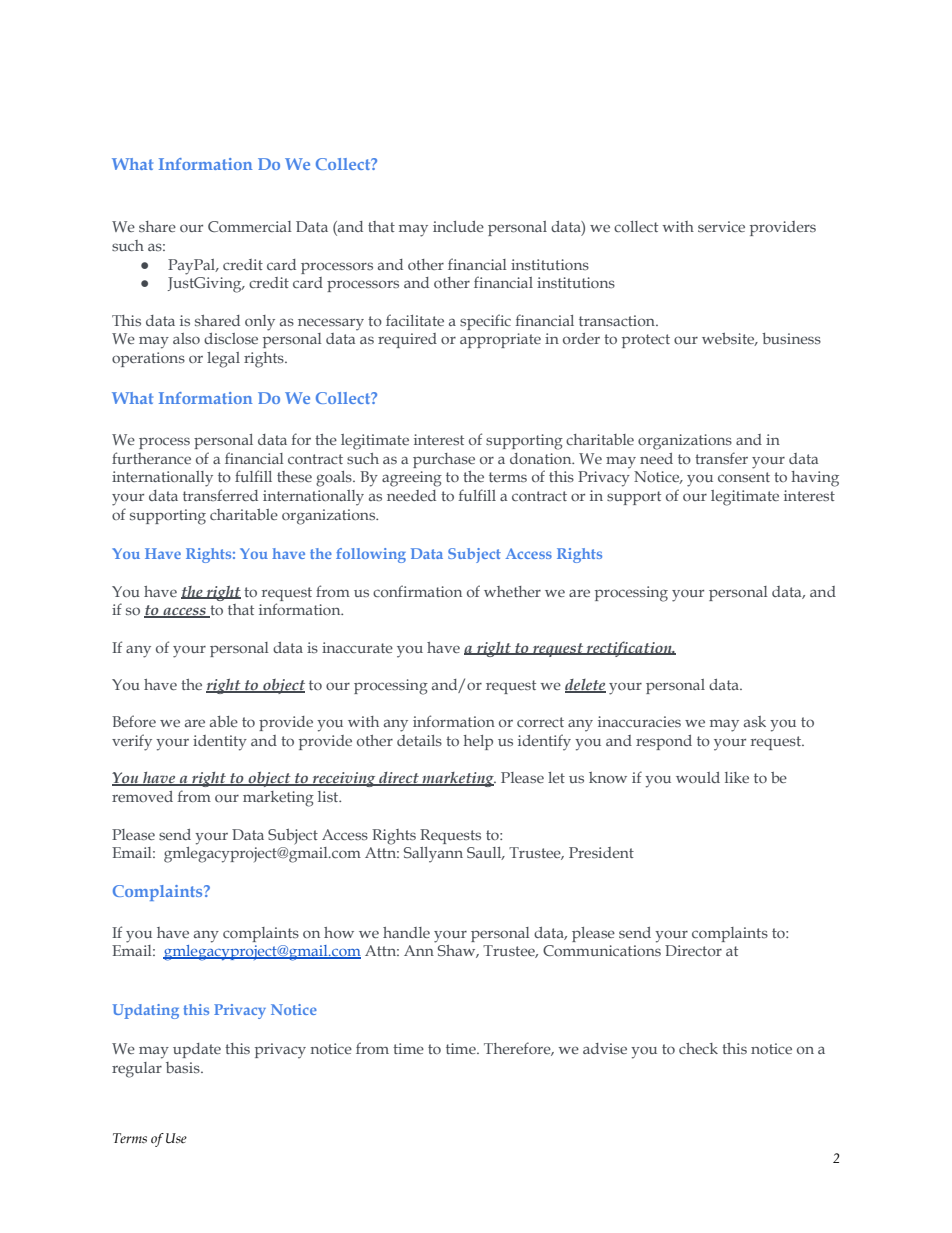 Image resolution: width=952 pixels, height=1233 pixels. What do you see at coordinates (151, 458) in the image?
I see `furtherance` at bounding box center [151, 458].
